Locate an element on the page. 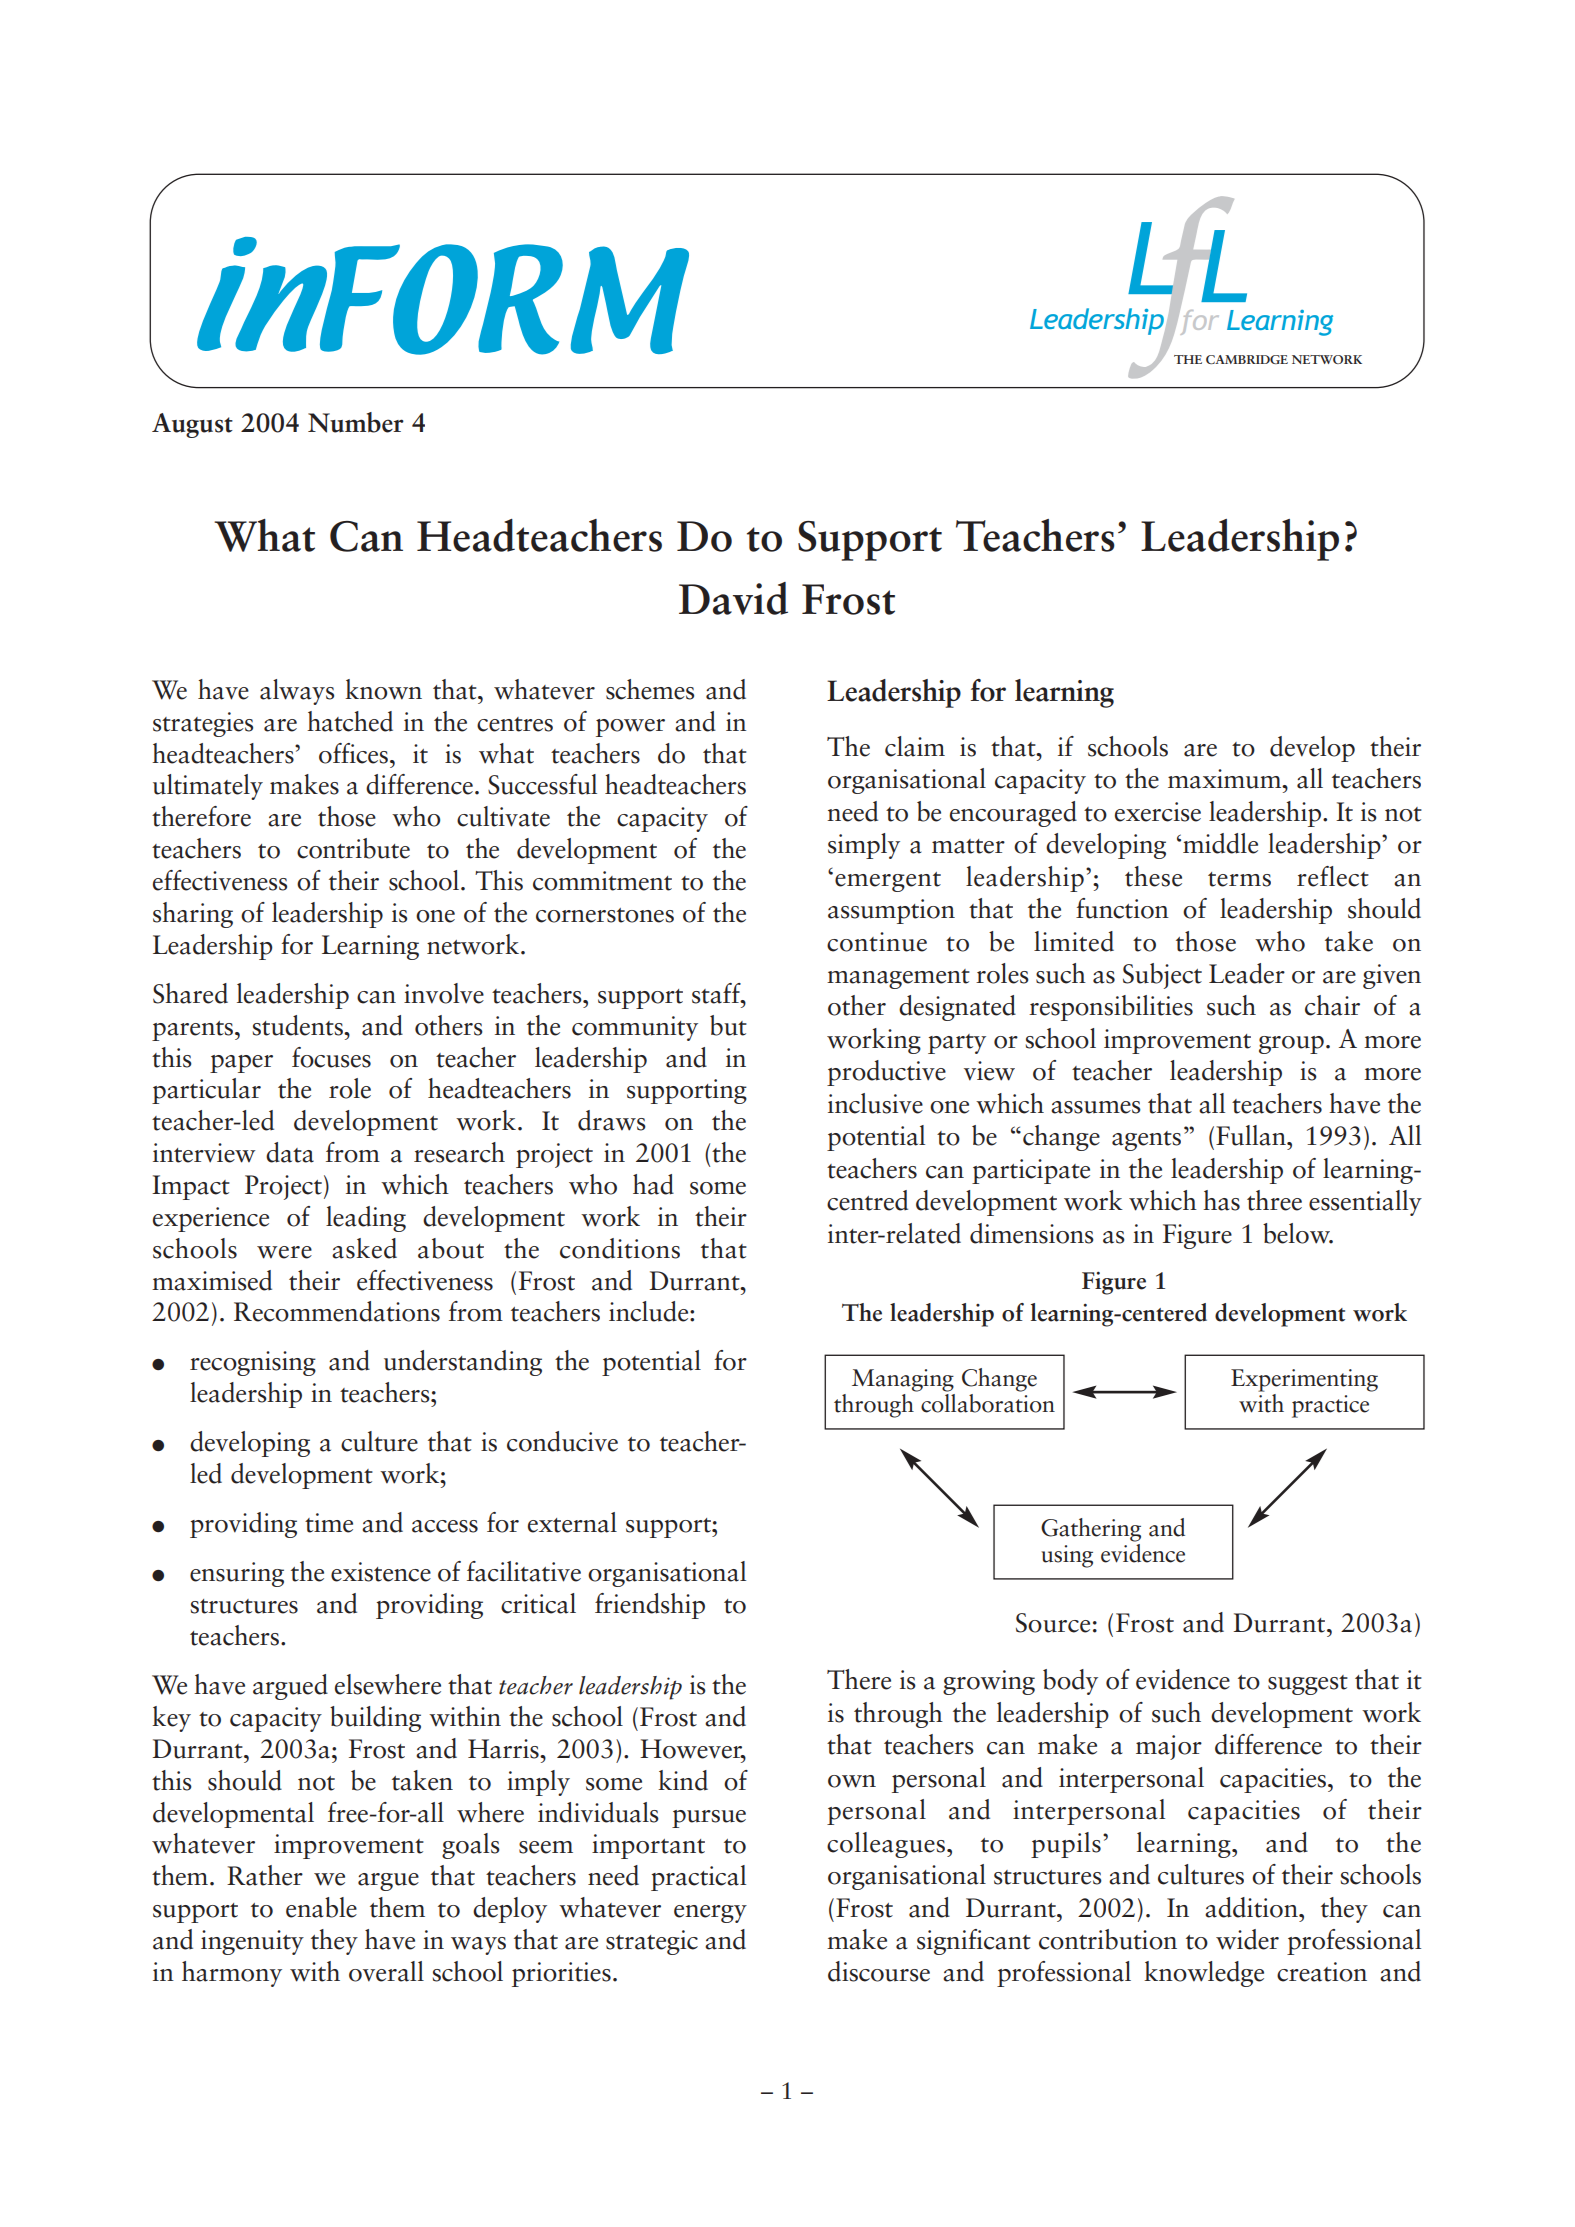 Image resolution: width=1575 pixels, height=2227 pixels. contribute is located at coordinates (353, 848).
